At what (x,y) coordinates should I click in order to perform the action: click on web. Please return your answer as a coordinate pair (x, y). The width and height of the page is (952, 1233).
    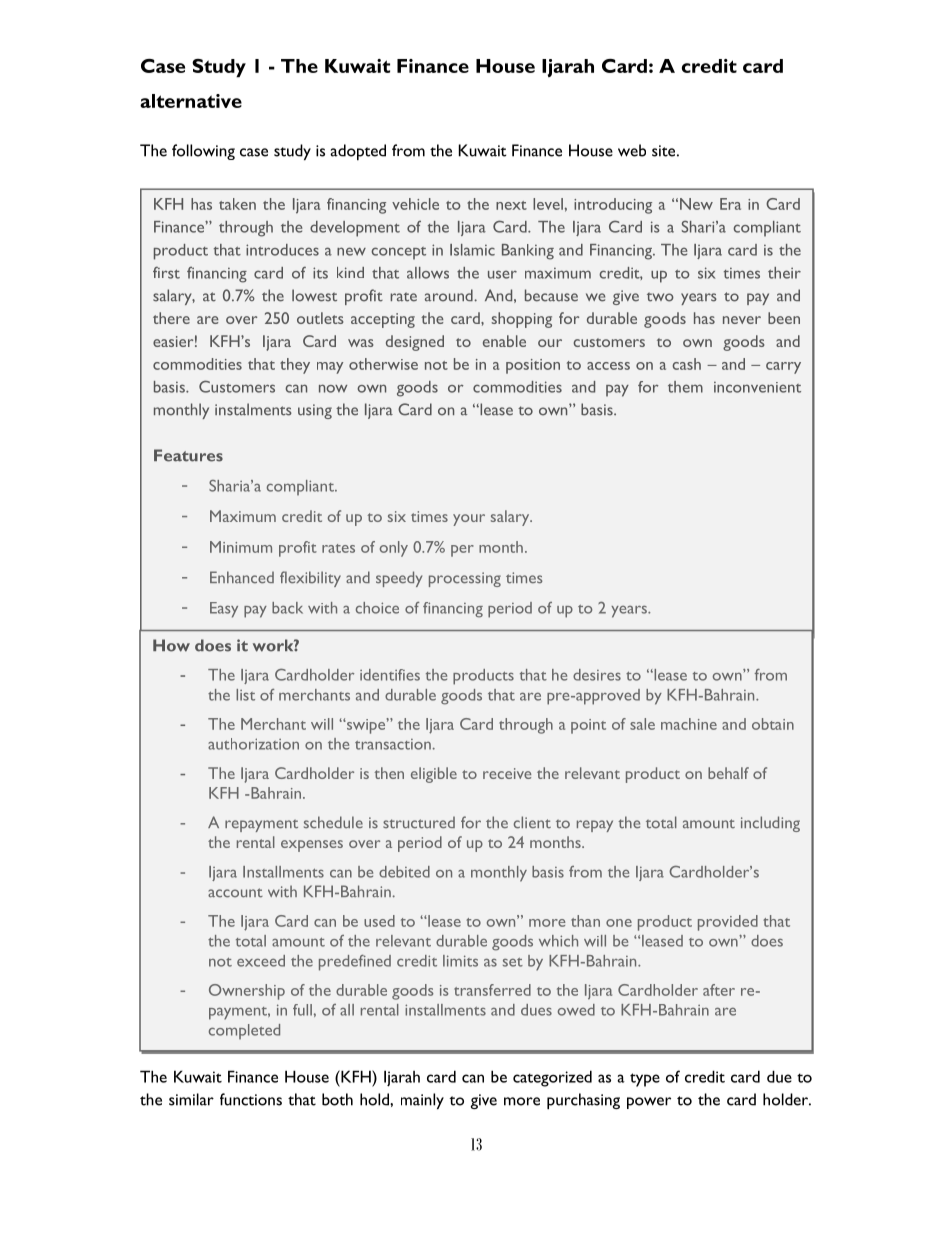
    Looking at the image, I should click on (632, 150).
